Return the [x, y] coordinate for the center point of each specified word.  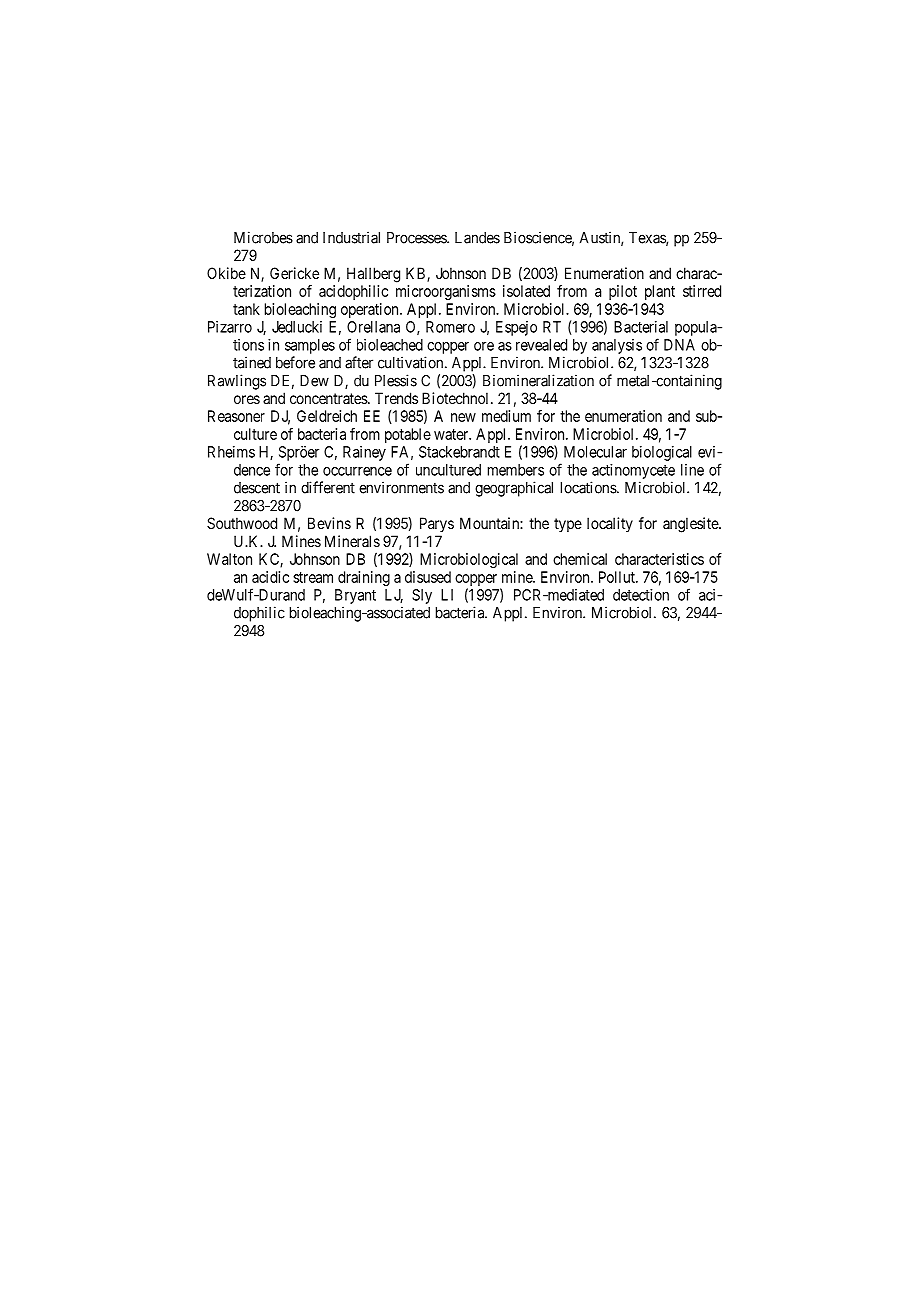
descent [257, 488]
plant [660, 292]
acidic [270, 577]
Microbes [263, 237]
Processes [417, 238]
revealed [541, 345]
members [516, 470]
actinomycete [633, 471]
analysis [617, 346]
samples [310, 346]
